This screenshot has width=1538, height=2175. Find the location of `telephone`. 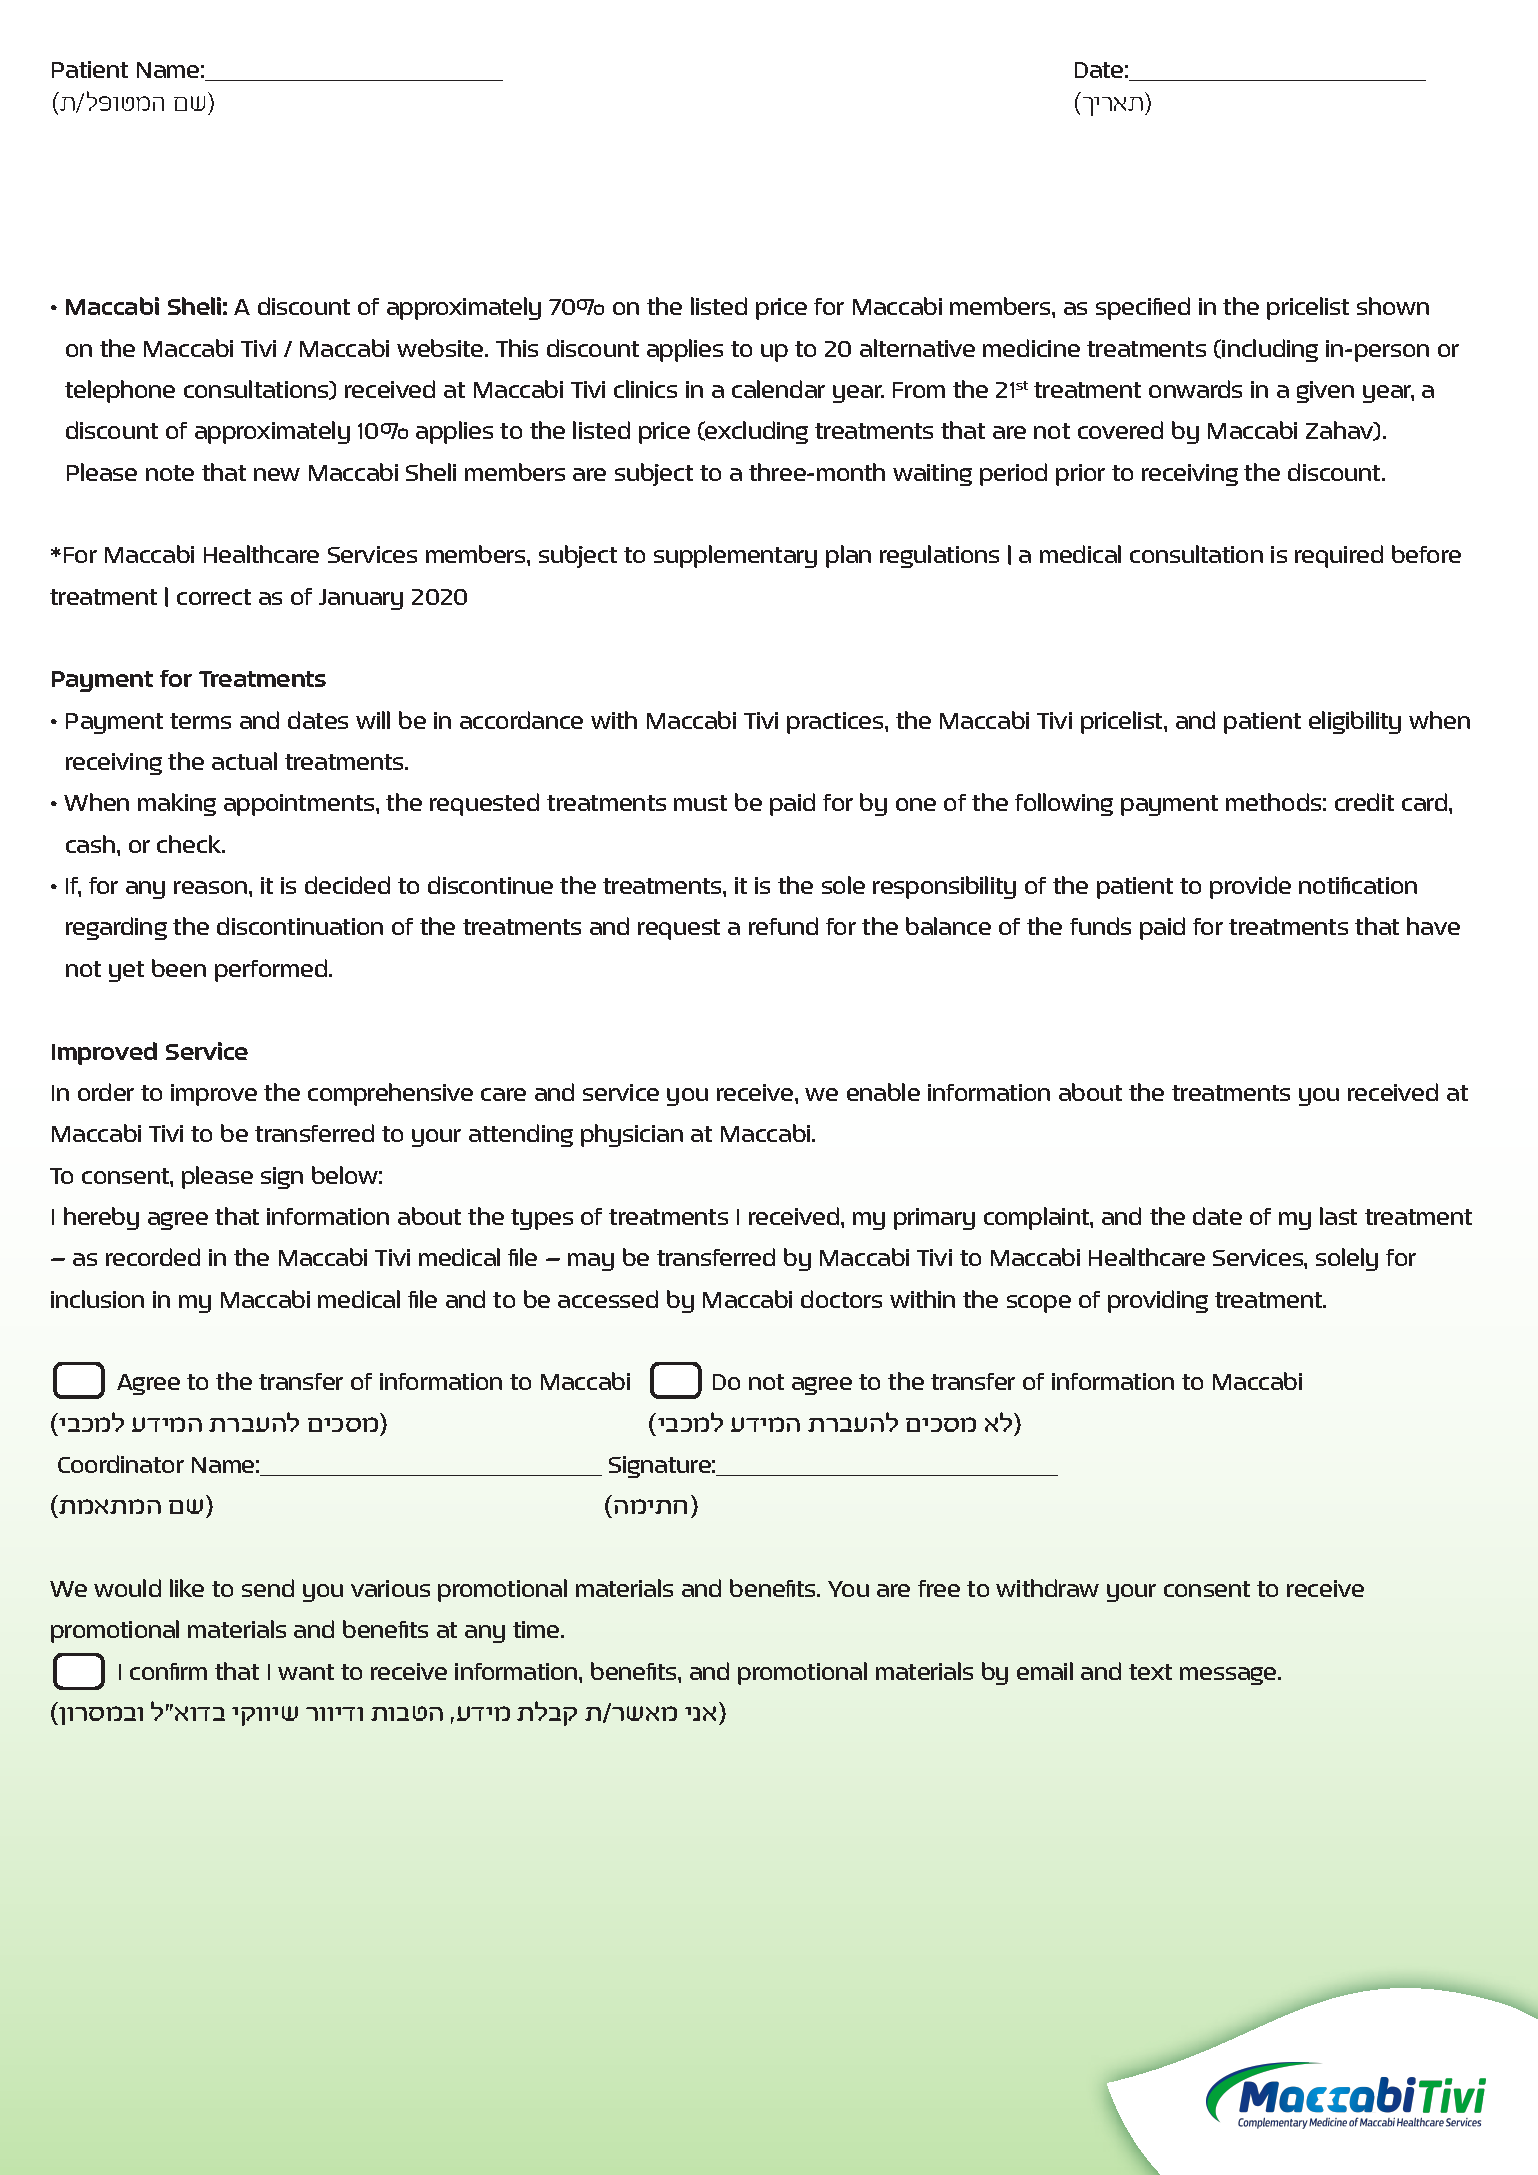

telephone is located at coordinates (120, 391).
